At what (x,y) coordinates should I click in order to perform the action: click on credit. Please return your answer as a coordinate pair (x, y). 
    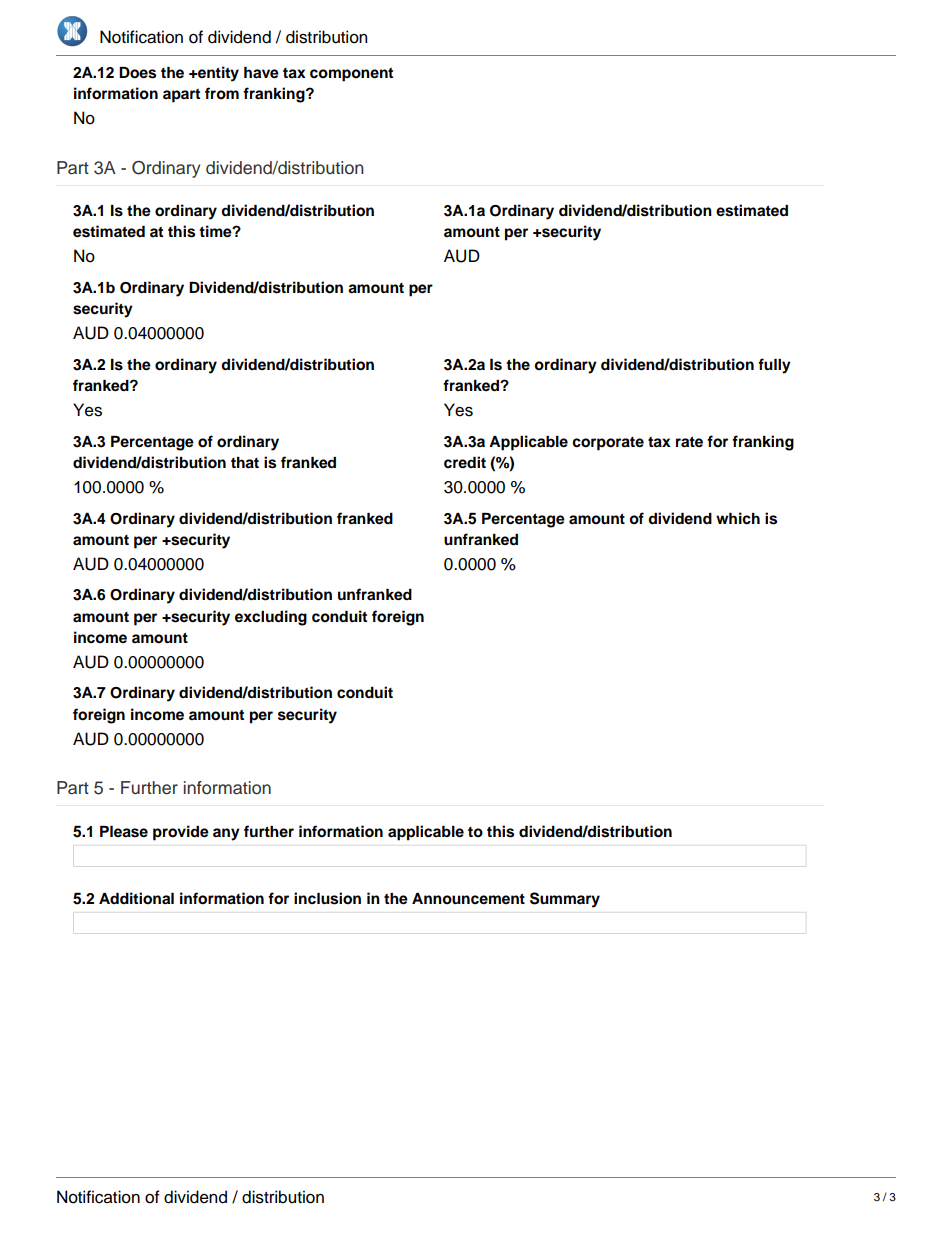
    Looking at the image, I should click on (465, 462).
